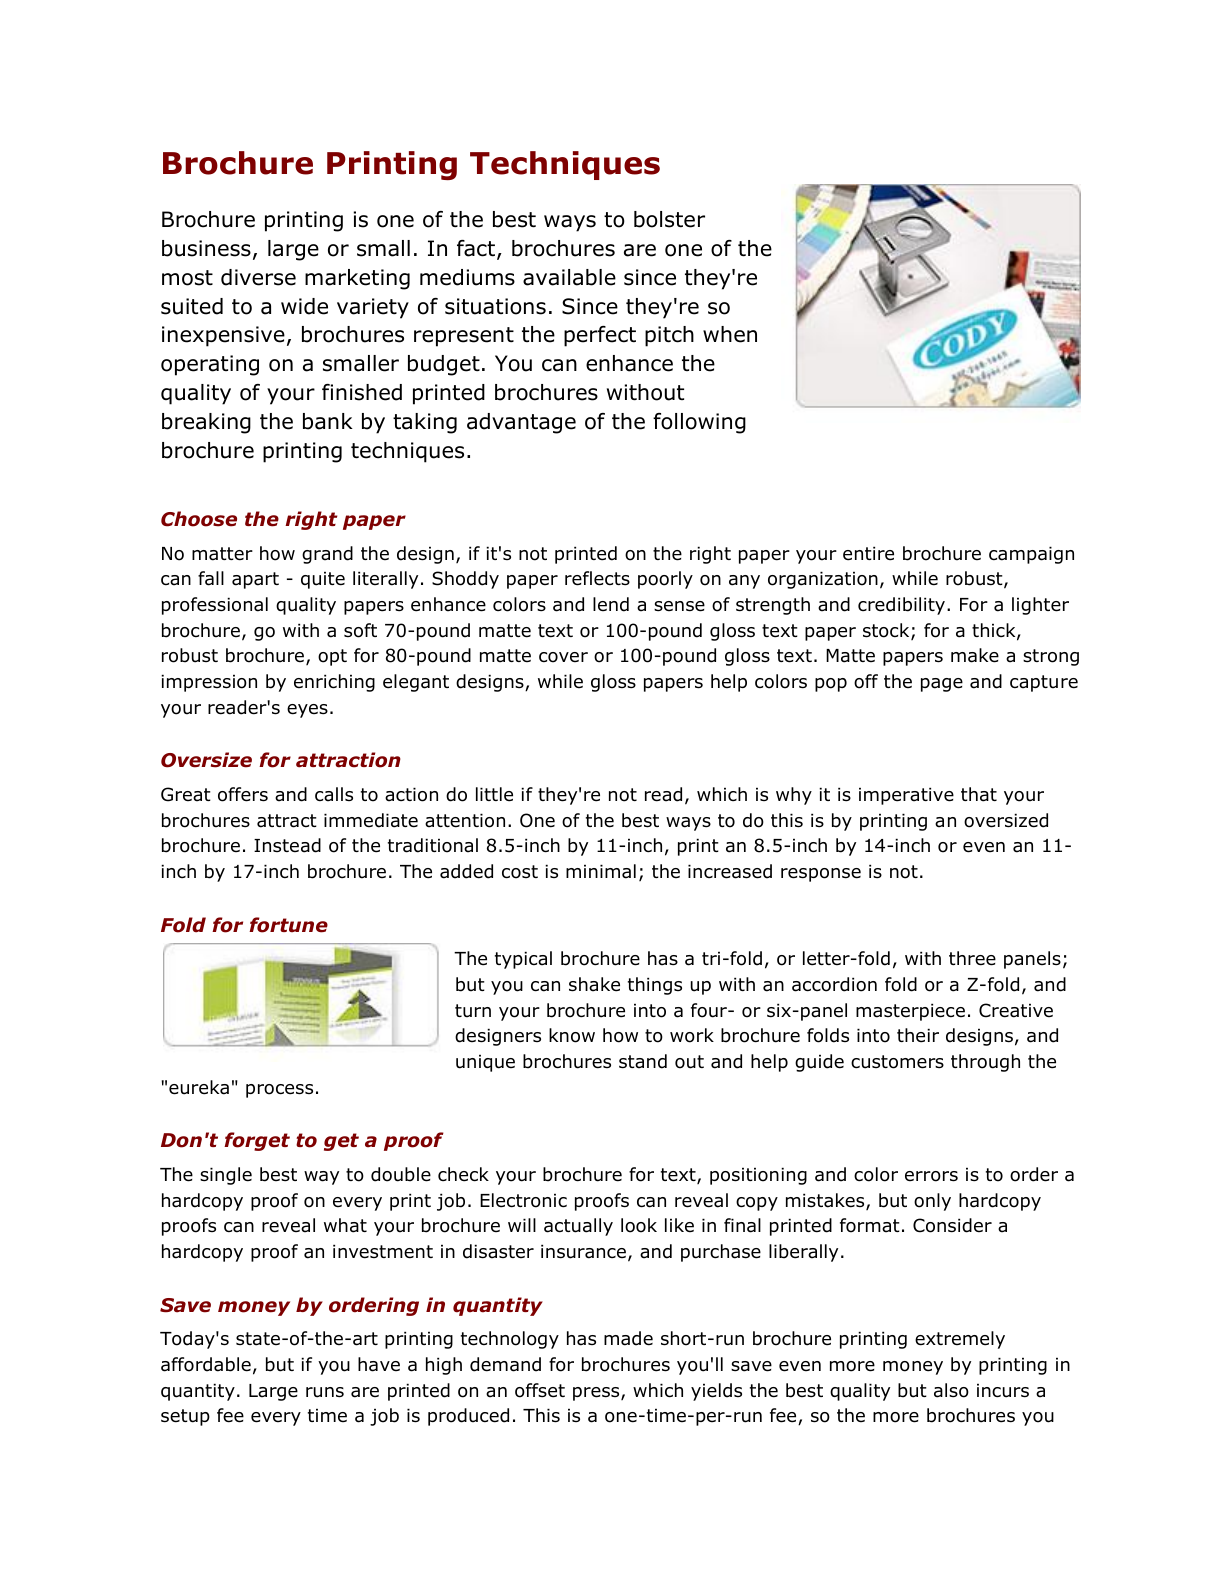  I want to click on diverse, so click(258, 277).
